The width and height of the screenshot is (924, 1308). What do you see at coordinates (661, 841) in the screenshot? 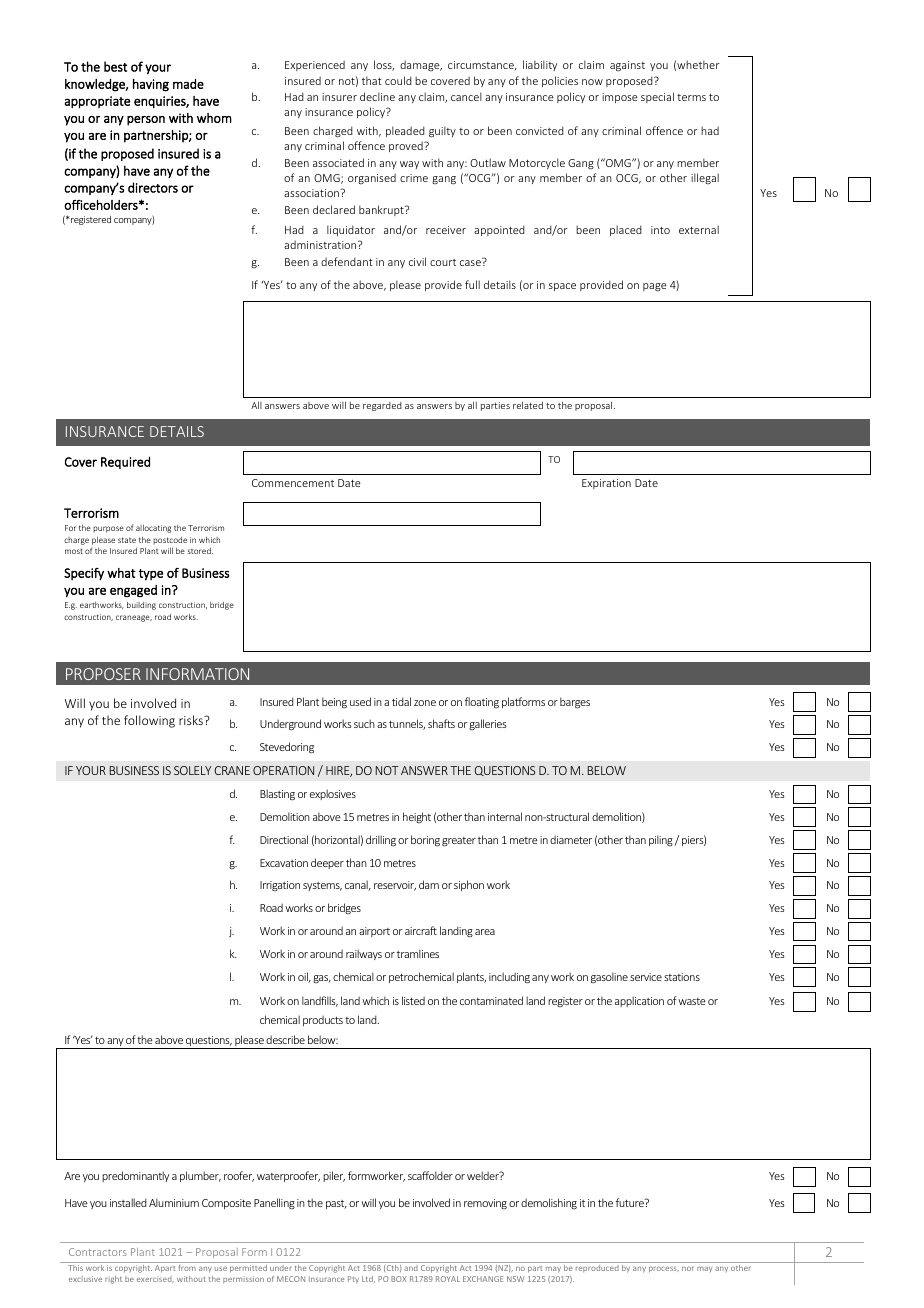
I see `piling` at bounding box center [661, 841].
